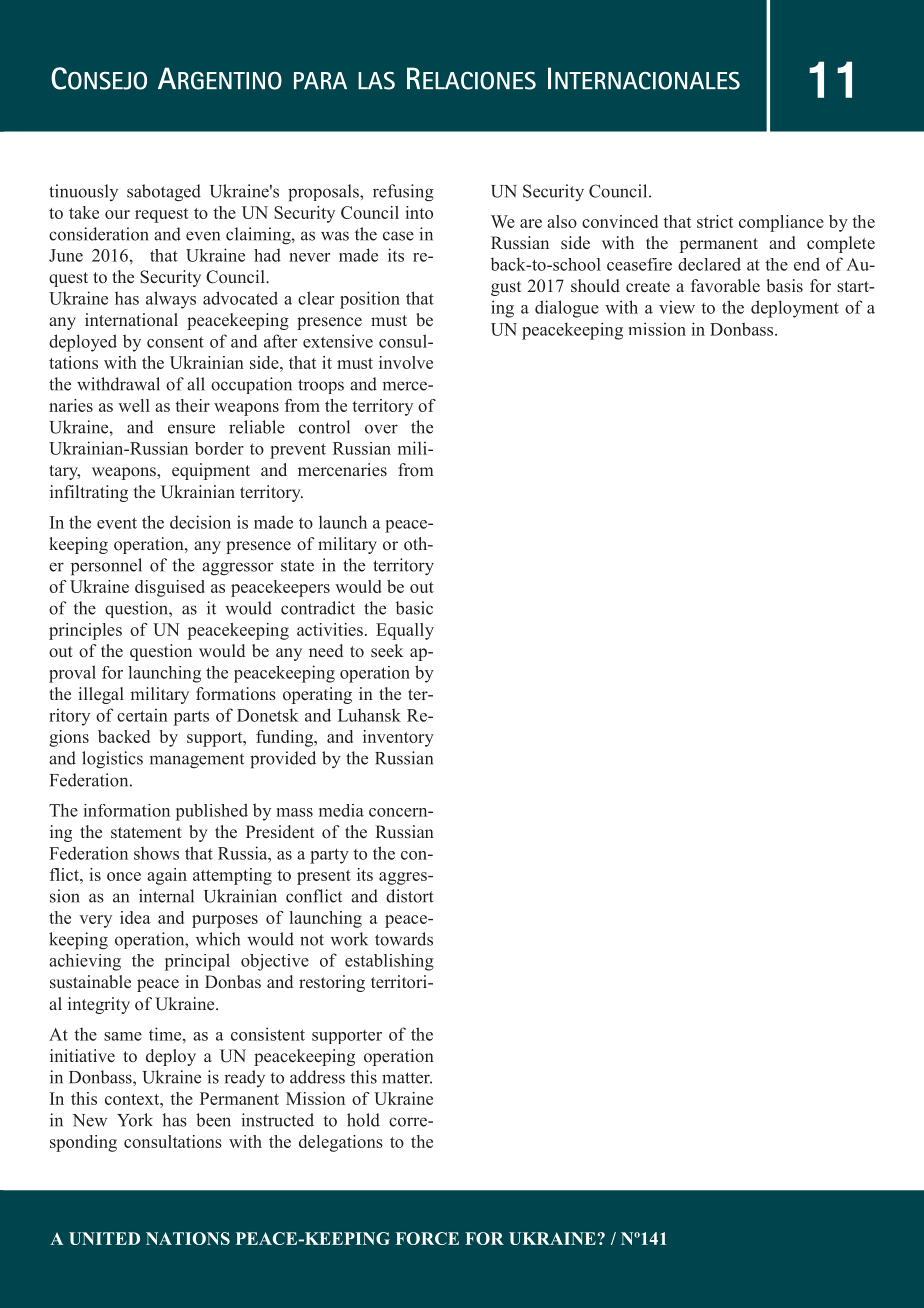 This screenshot has width=924, height=1308. What do you see at coordinates (715, 221) in the screenshot?
I see `strict` at bounding box center [715, 221].
